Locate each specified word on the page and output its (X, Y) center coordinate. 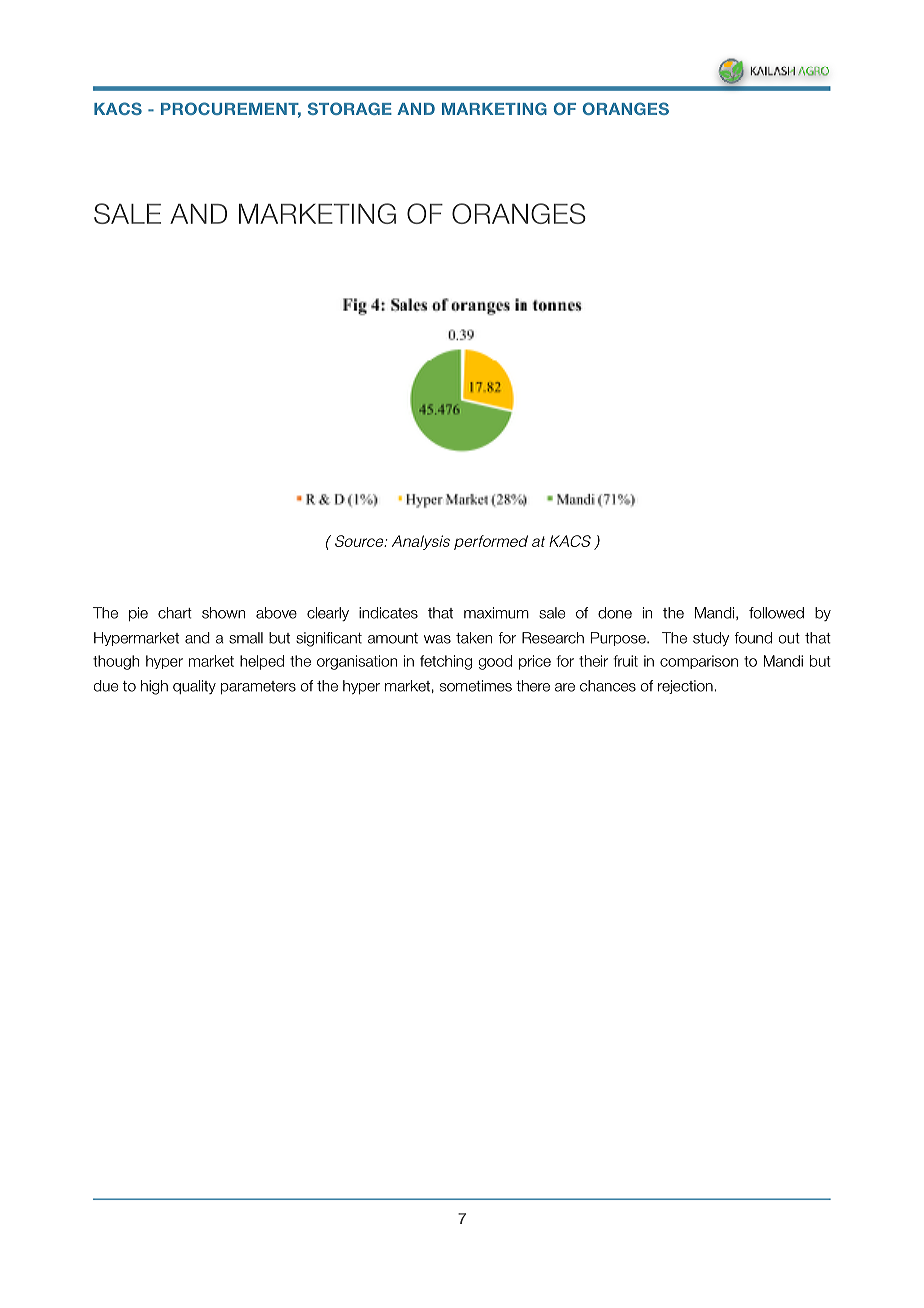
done (615, 613)
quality (194, 687)
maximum (496, 613)
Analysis (421, 542)
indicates (388, 613)
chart (175, 613)
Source (360, 541)
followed (776, 613)
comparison (699, 662)
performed (491, 542)
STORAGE (350, 108)
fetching (446, 662)
